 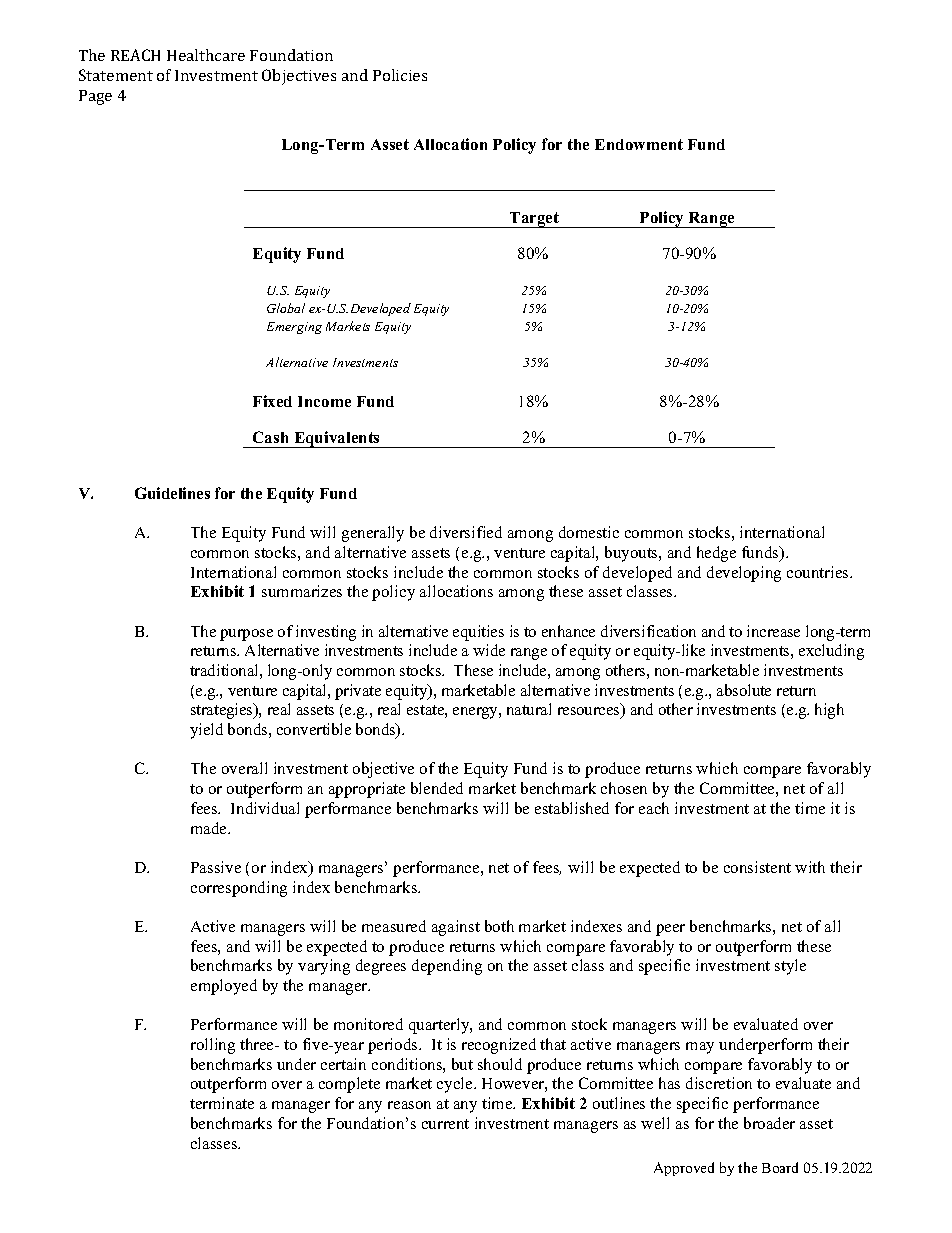 I want to click on against, so click(x=456, y=928).
